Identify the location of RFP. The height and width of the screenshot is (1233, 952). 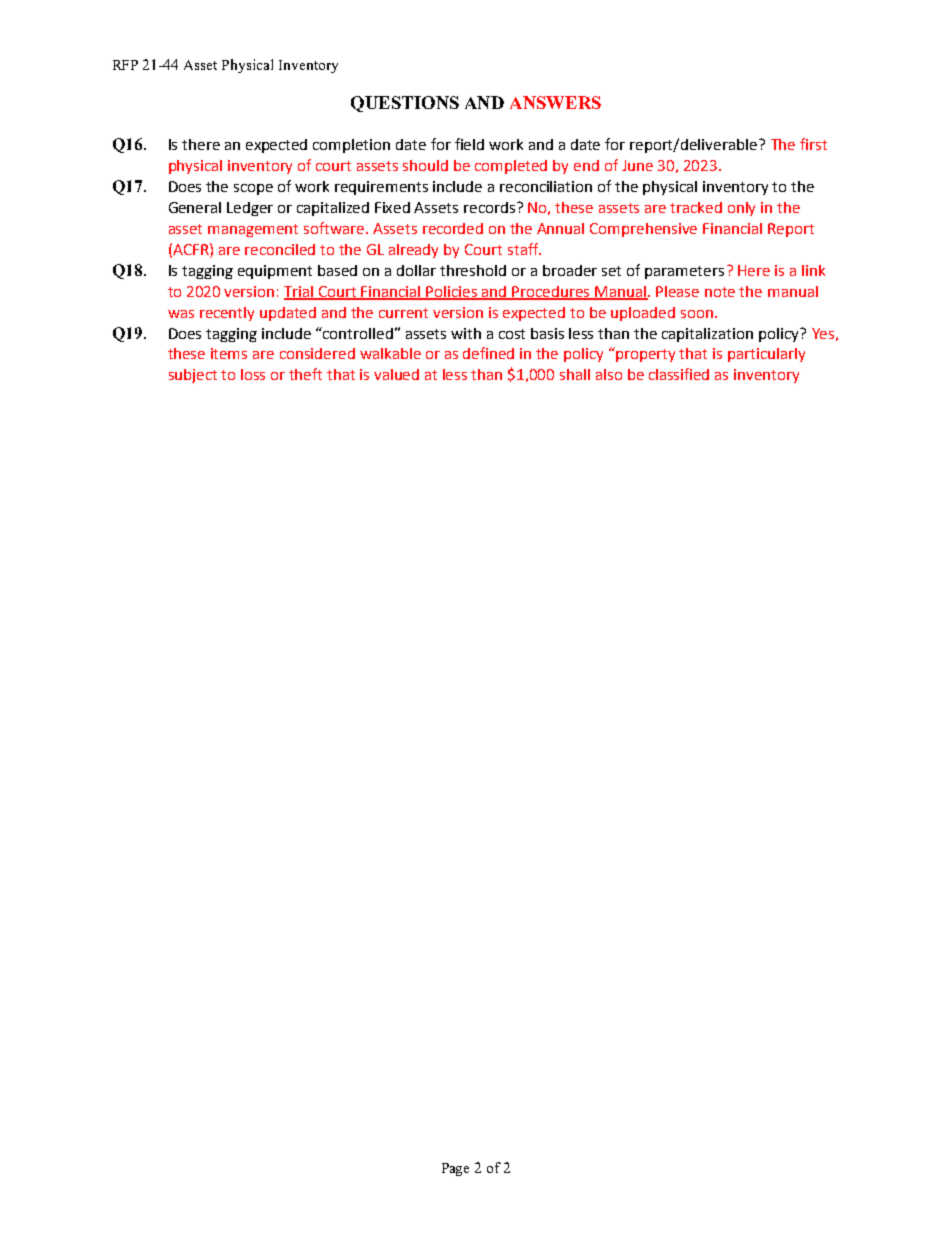
(125, 65).
